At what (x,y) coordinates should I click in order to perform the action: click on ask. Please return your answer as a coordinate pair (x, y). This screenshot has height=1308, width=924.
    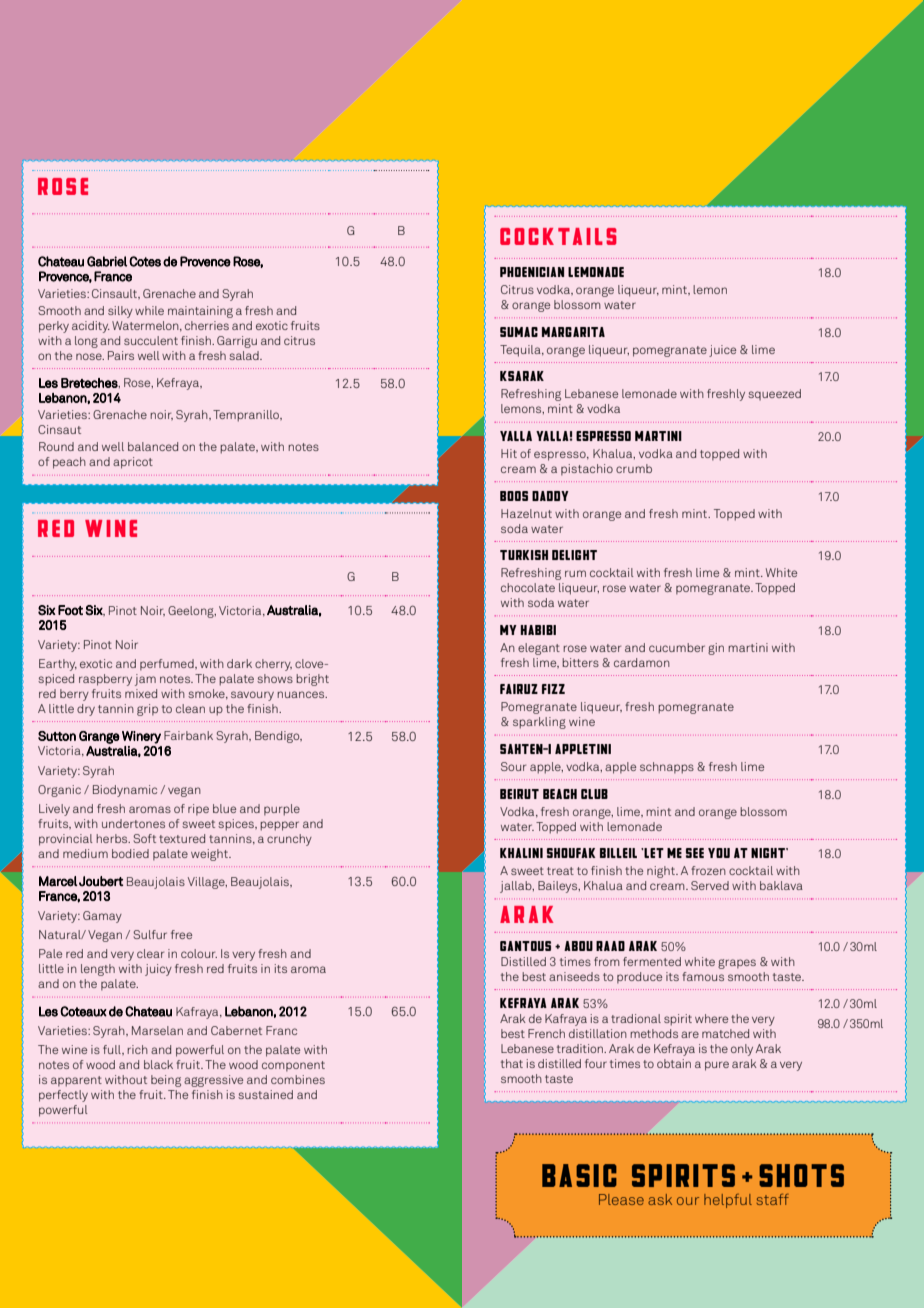
    Looking at the image, I should click on (660, 1199).
